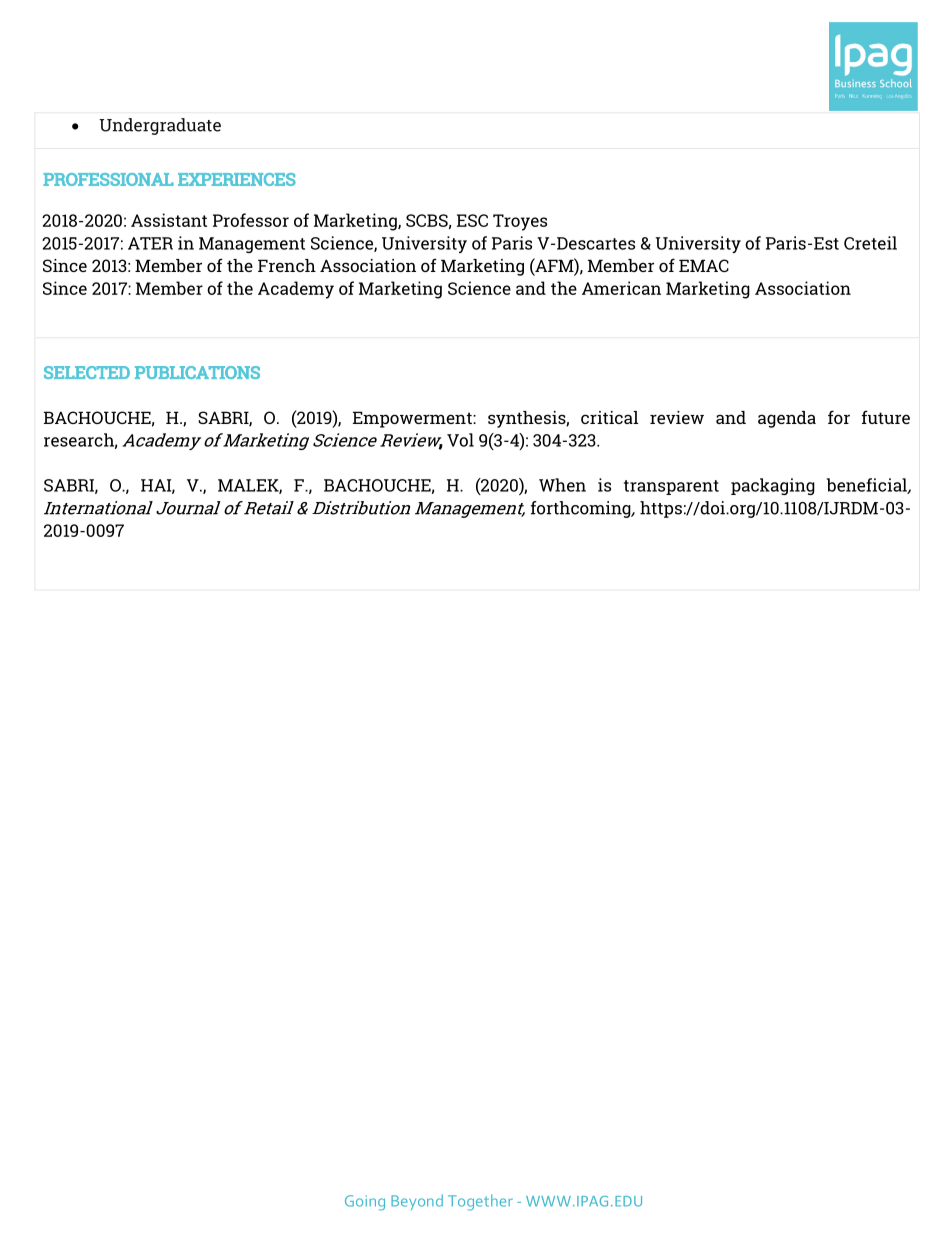  What do you see at coordinates (621, 288) in the document?
I see `American` at bounding box center [621, 288].
